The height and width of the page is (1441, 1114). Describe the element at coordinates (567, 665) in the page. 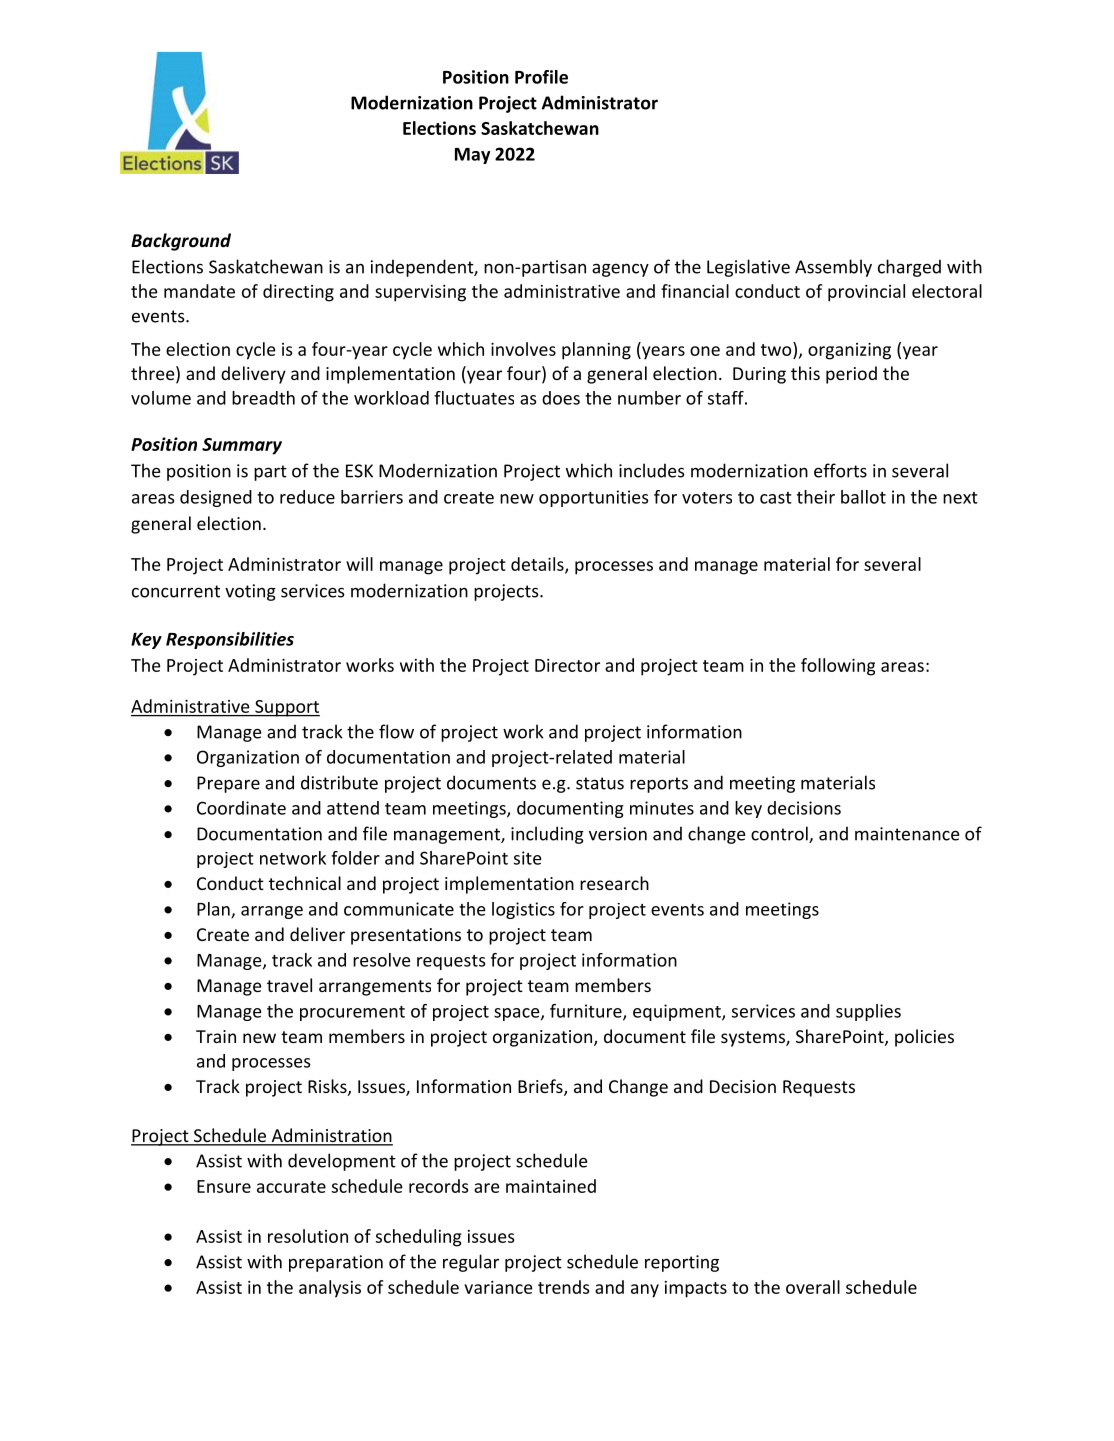

I see `Director` at that location.
